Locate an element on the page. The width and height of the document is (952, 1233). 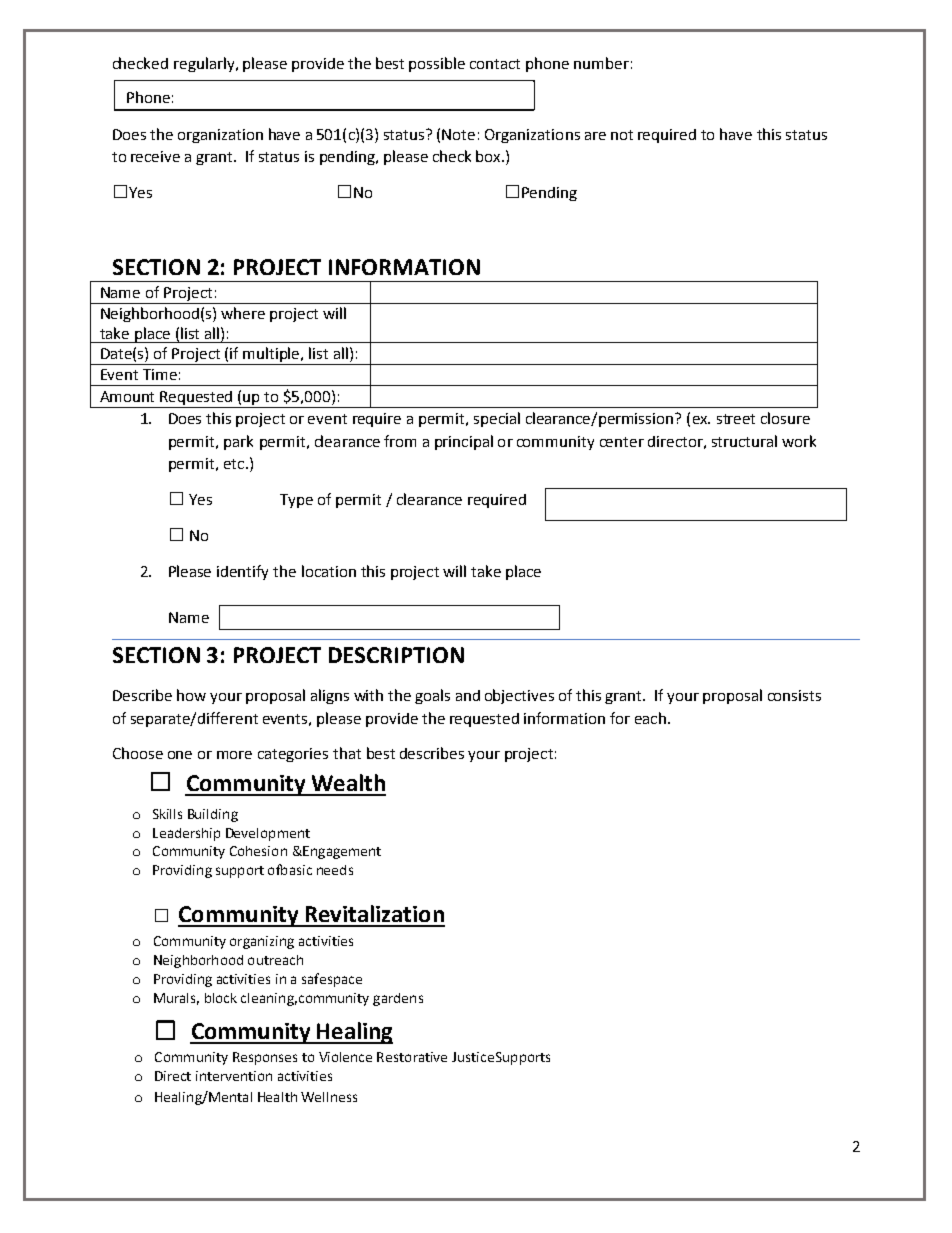
Building is located at coordinates (213, 815).
